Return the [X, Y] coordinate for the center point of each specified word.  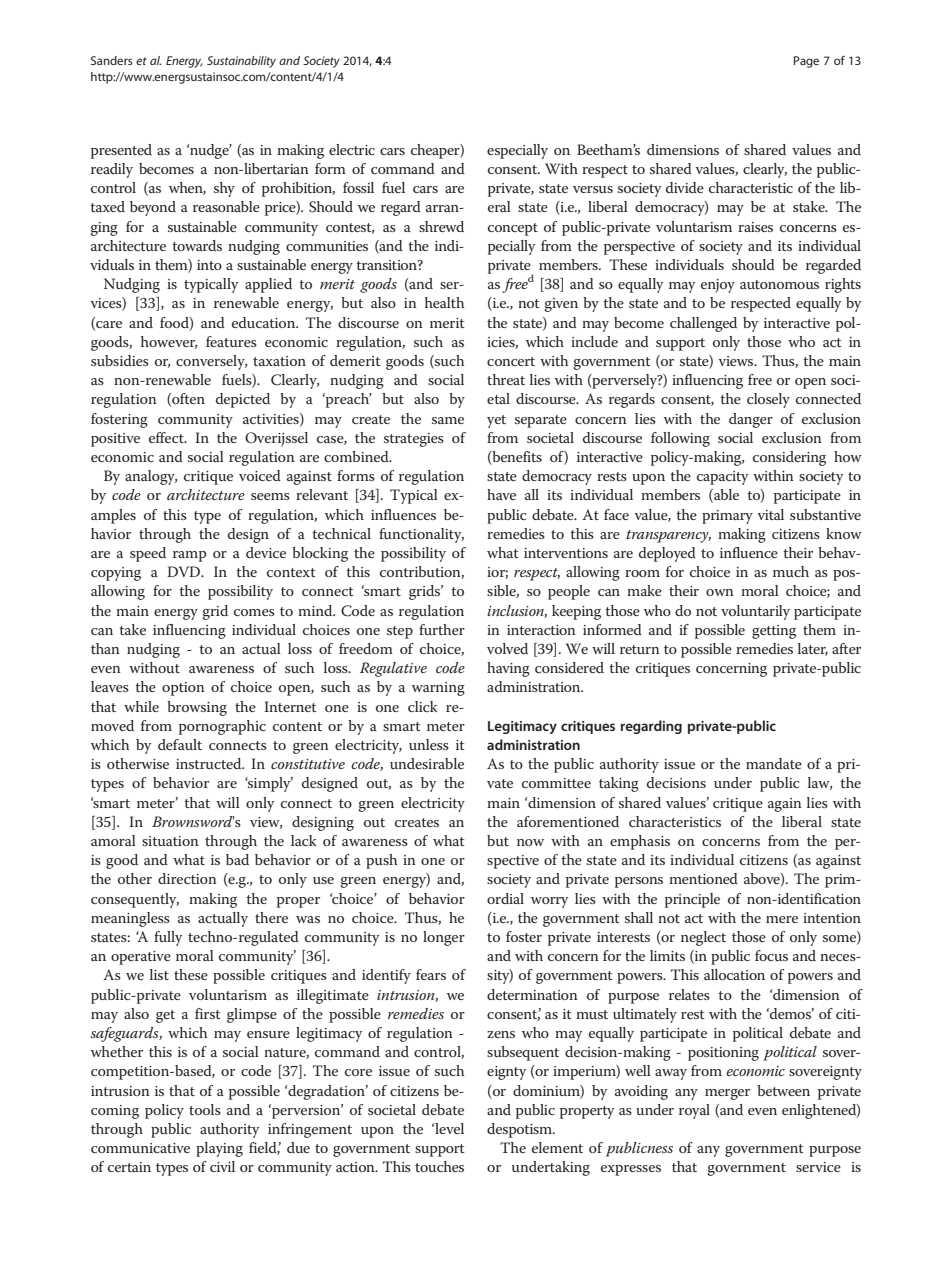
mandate [774, 763]
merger [727, 1094]
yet [496, 421]
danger [751, 420]
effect [167, 437]
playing [219, 1149]
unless [429, 744]
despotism [521, 1130]
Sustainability [241, 62]
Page [806, 62]
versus [593, 189]
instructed [210, 763]
